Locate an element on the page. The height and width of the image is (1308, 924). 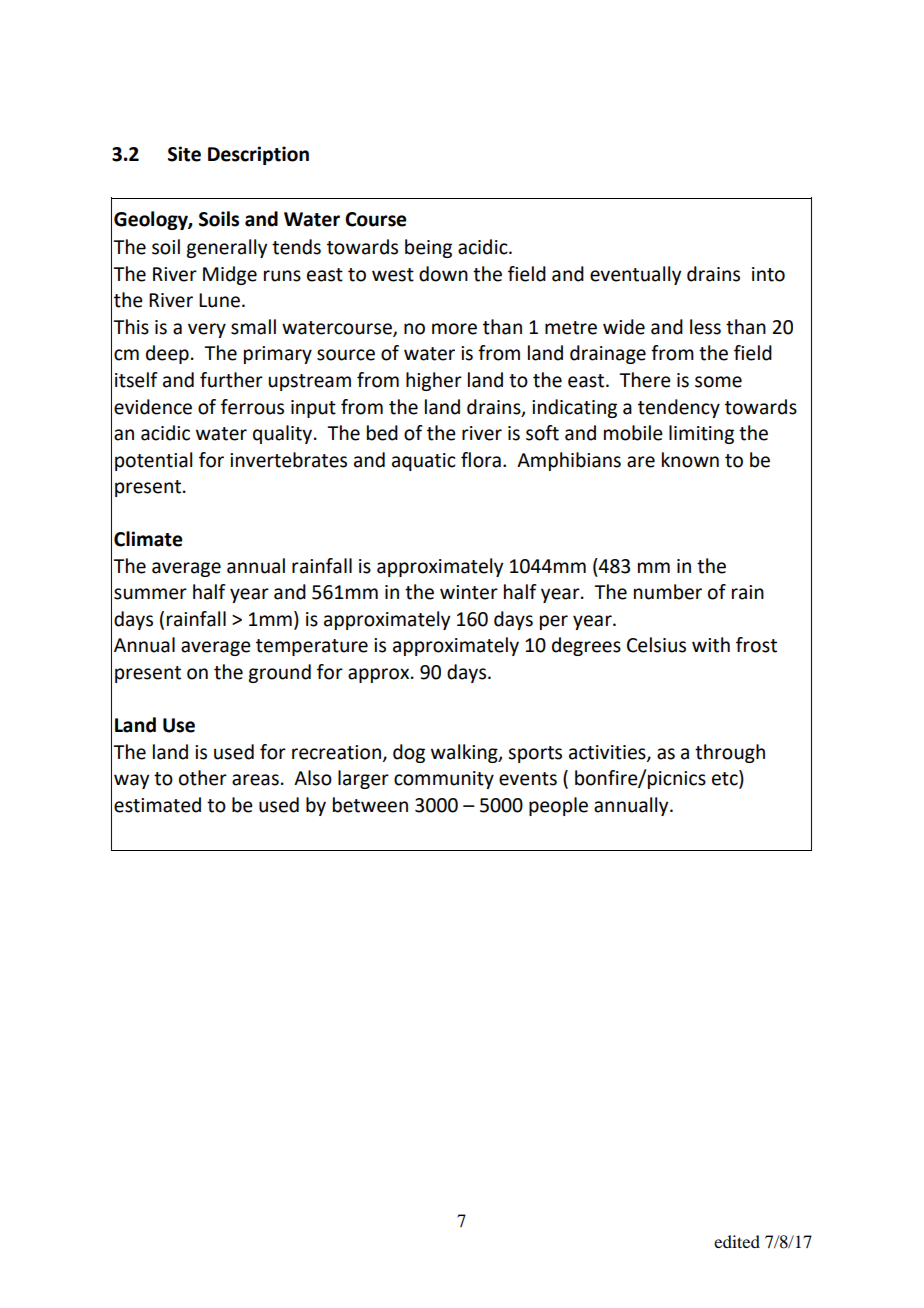
areas is located at coordinates (255, 780).
